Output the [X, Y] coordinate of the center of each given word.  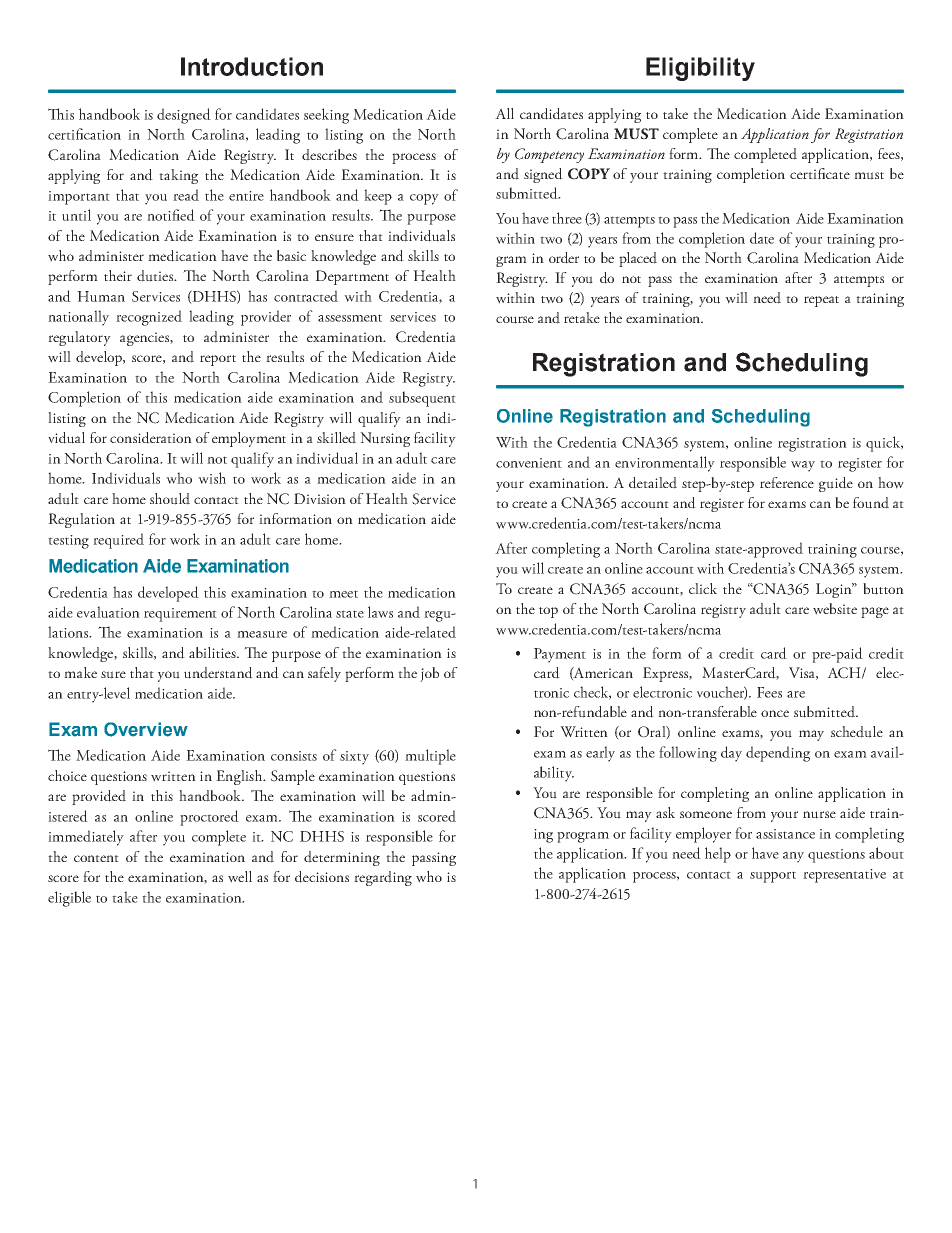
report [218, 360]
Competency [549, 155]
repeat [821, 301]
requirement [180, 615]
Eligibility [700, 69]
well [240, 877]
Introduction [252, 66]
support [773, 877]
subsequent [422, 399]
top [548, 612]
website [835, 609]
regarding [383, 878]
